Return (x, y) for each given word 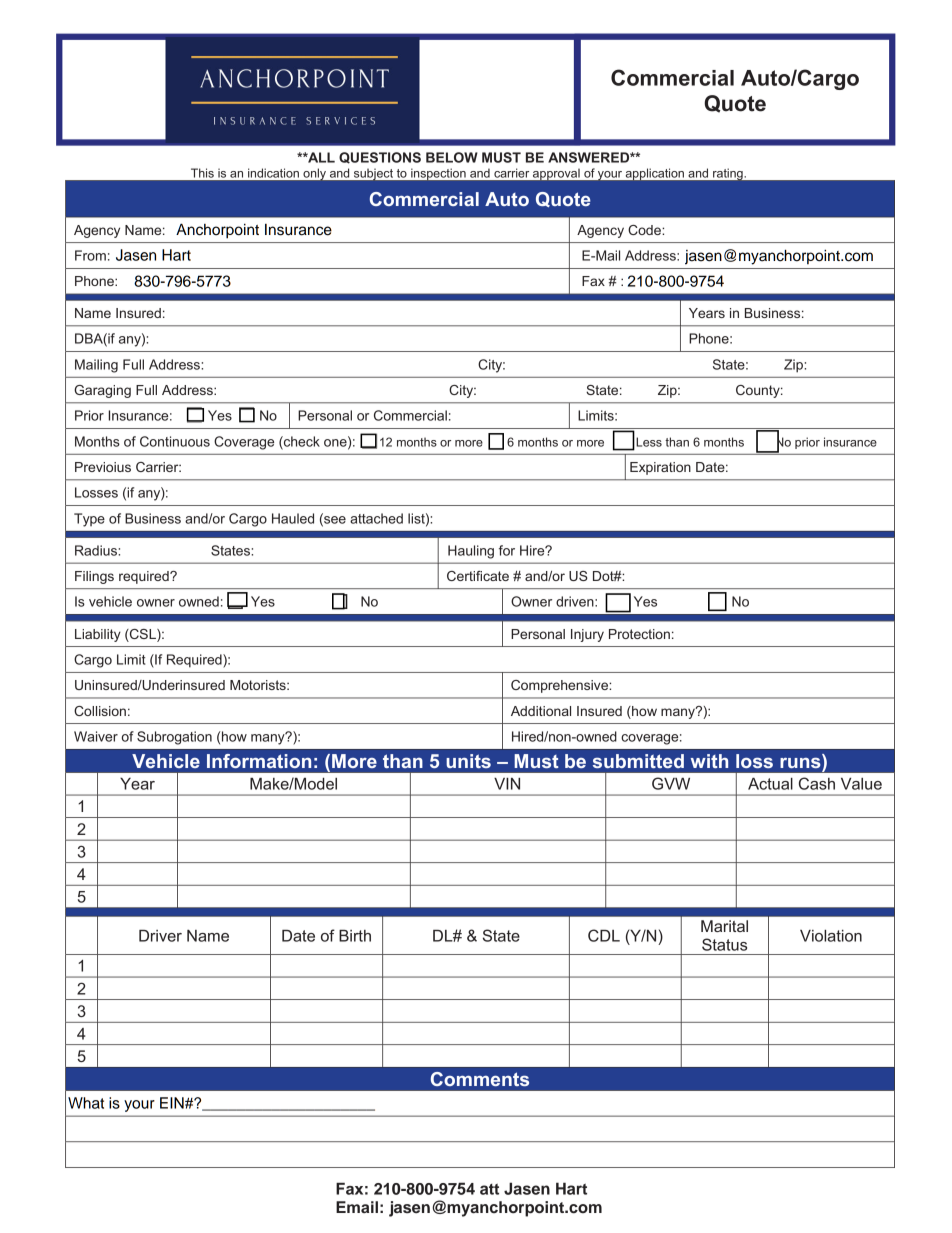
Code (645, 230)
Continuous (175, 441)
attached (376, 518)
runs (801, 763)
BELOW (452, 157)
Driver (160, 936)
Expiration (660, 468)
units (468, 761)
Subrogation (174, 738)
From (90, 255)
